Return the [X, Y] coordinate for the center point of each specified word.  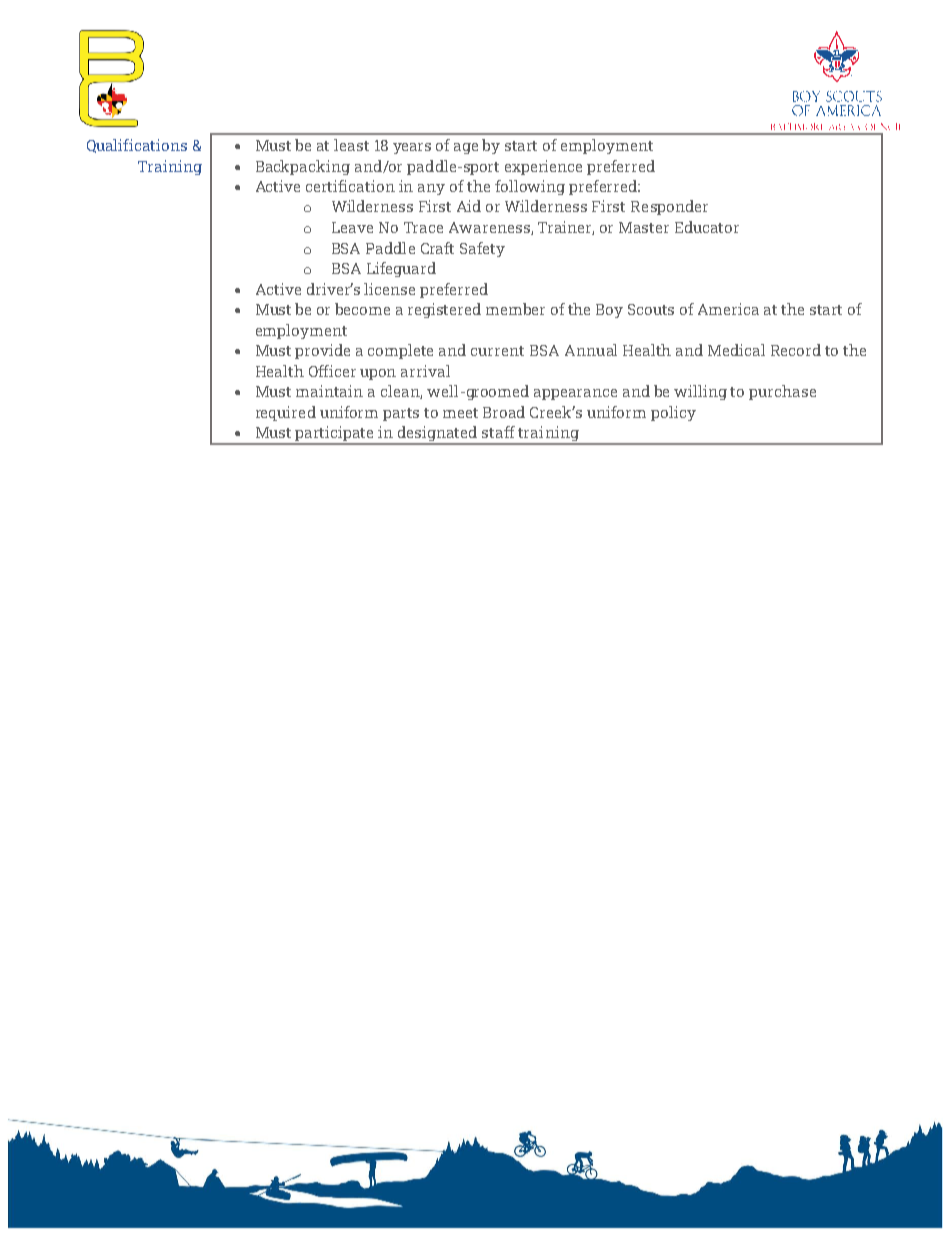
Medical [736, 350]
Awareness [490, 228]
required [286, 413]
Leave [352, 227]
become [362, 309]
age [466, 148]
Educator [707, 227]
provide [322, 351]
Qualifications [137, 146]
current [497, 351]
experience [543, 167]
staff [498, 432]
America [728, 309]
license [389, 289]
